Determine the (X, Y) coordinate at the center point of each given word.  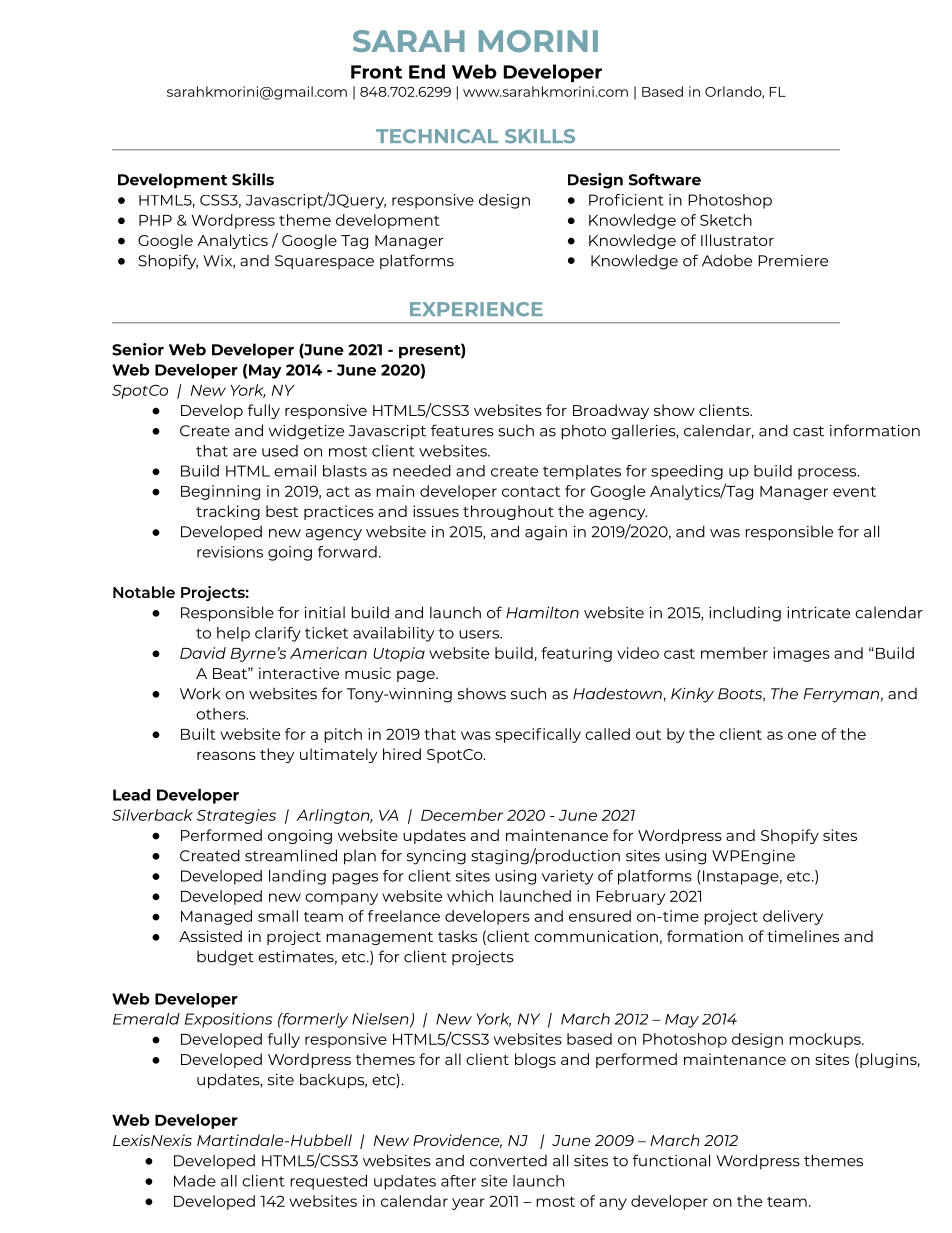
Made (195, 1181)
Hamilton (542, 612)
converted (508, 1161)
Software (665, 179)
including (745, 614)
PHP (155, 220)
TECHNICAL (437, 136)
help (233, 634)
